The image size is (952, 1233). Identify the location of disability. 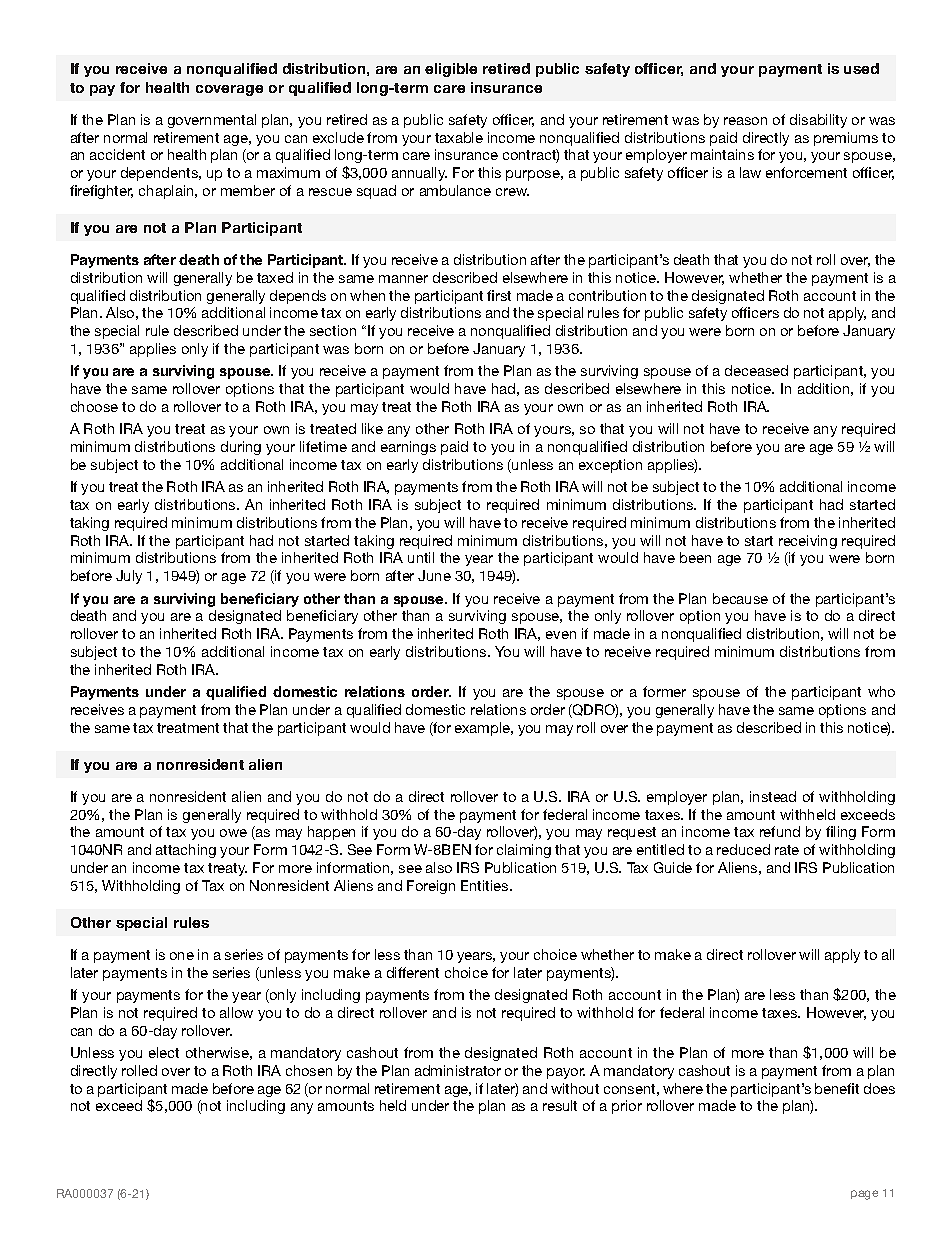
(818, 121).
